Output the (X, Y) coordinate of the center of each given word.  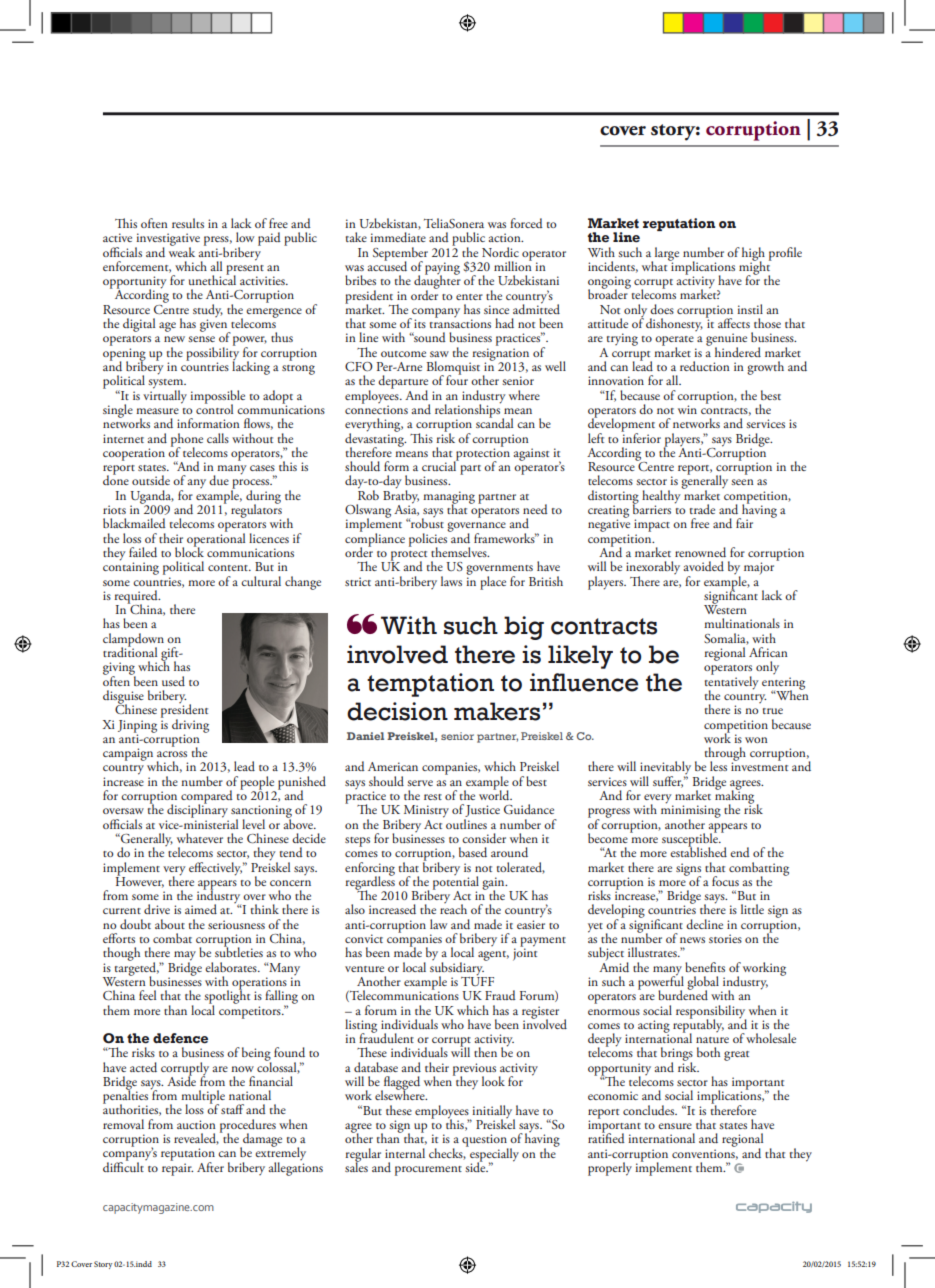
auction (196, 1124)
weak (182, 250)
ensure (675, 1126)
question (485, 1141)
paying (442, 269)
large (667, 255)
